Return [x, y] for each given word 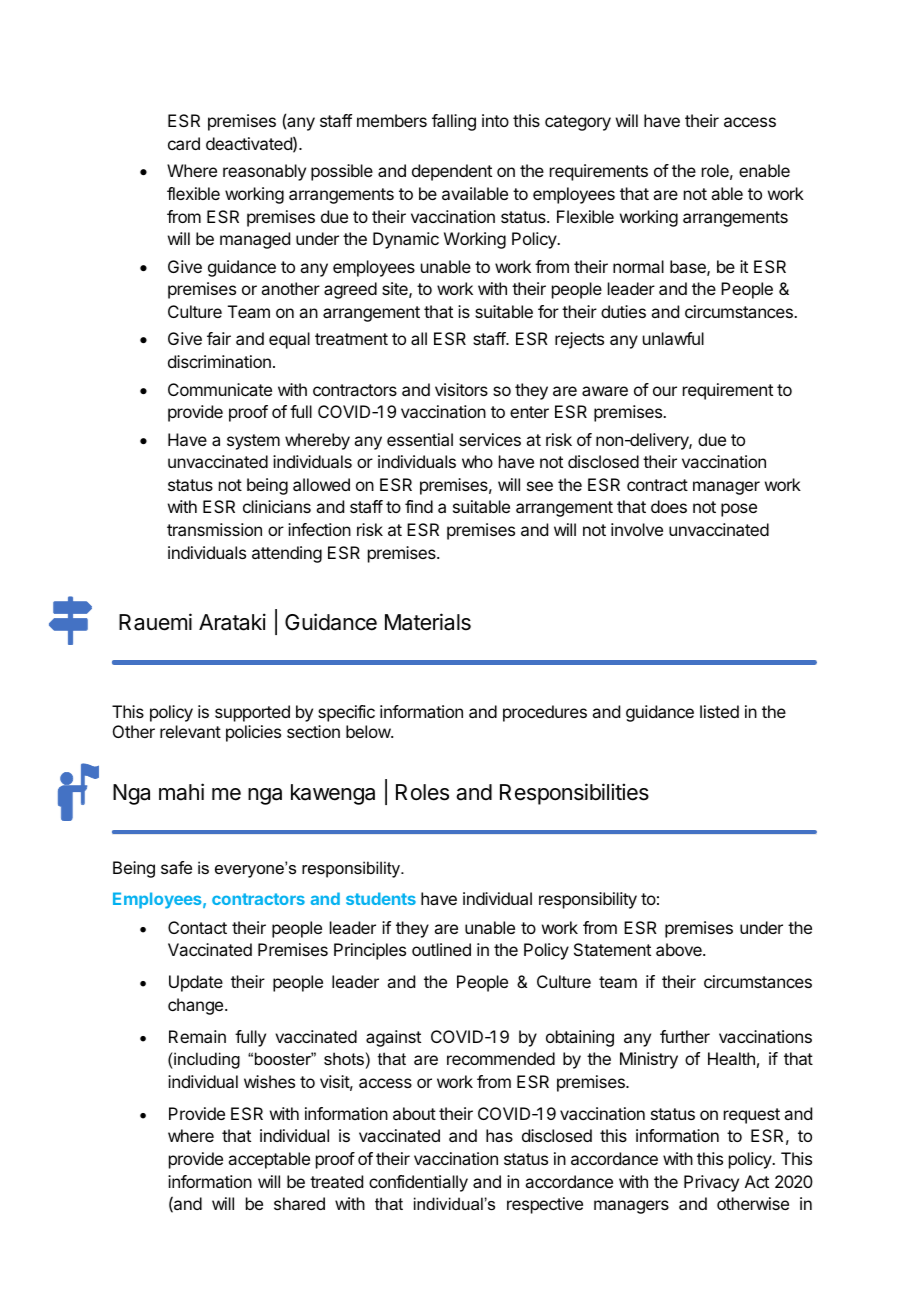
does [669, 506]
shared [299, 1203]
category [578, 123]
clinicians [277, 506]
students [381, 898]
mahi [181, 792]
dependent [452, 172]
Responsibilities [574, 794]
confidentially [418, 1183]
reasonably [264, 172]
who [477, 461]
